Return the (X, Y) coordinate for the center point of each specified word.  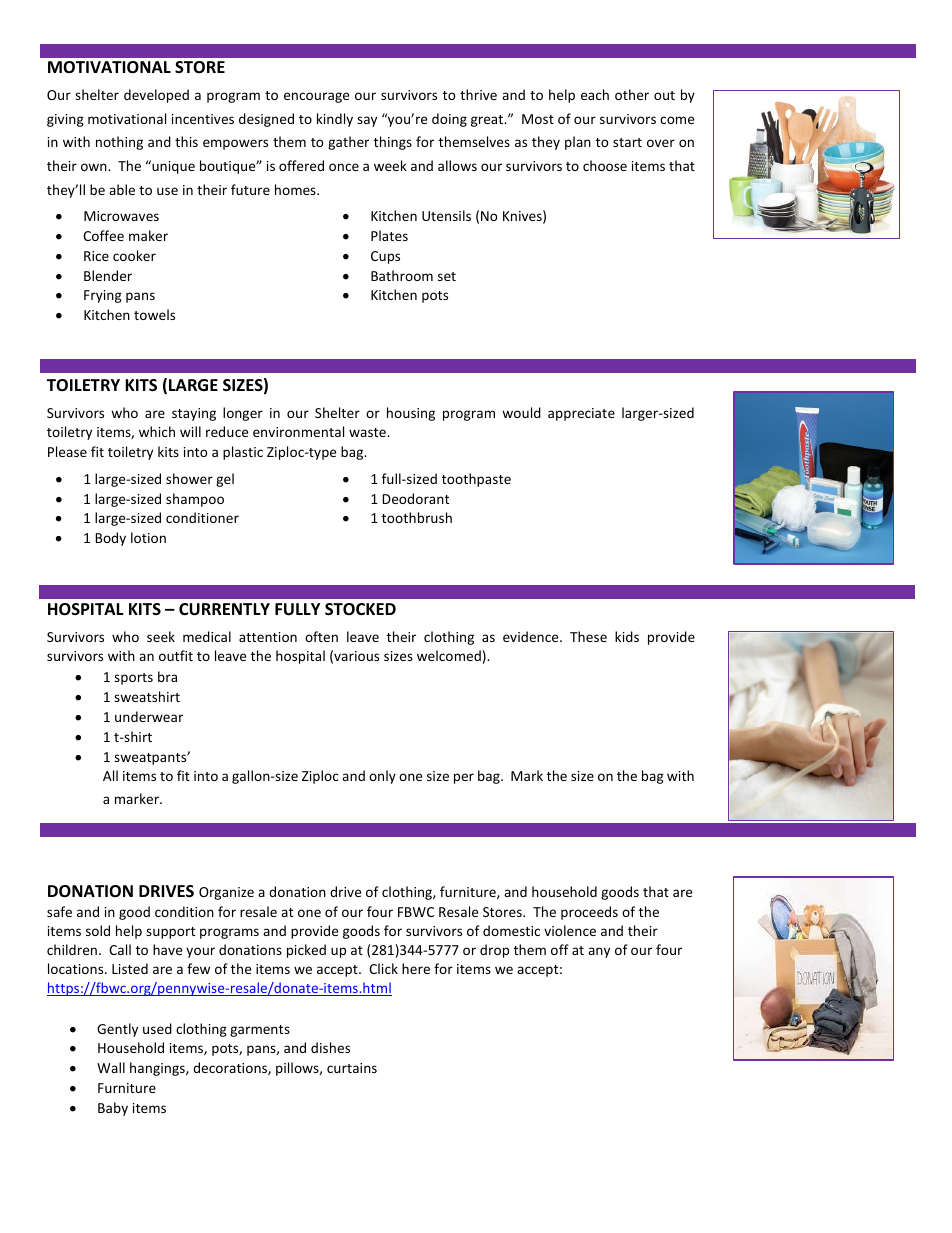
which (157, 431)
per (464, 778)
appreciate (581, 414)
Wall (111, 1067)
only (382, 777)
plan (578, 143)
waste (368, 432)
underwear (149, 716)
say (367, 121)
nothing (119, 143)
